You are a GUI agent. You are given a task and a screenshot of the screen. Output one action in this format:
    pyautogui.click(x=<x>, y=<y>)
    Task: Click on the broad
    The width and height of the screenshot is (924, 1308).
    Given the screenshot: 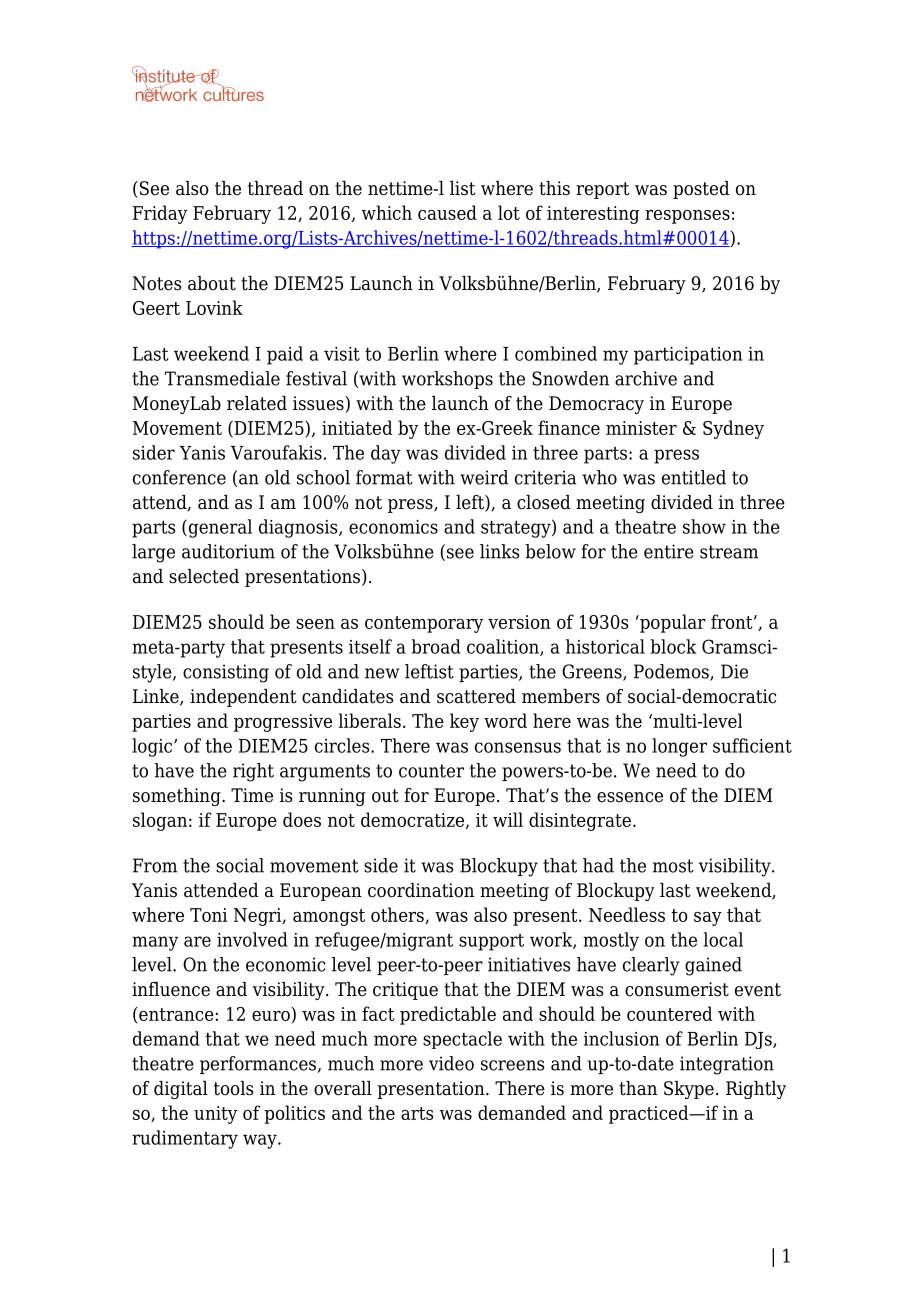 What is the action you would take?
    pyautogui.click(x=436, y=646)
